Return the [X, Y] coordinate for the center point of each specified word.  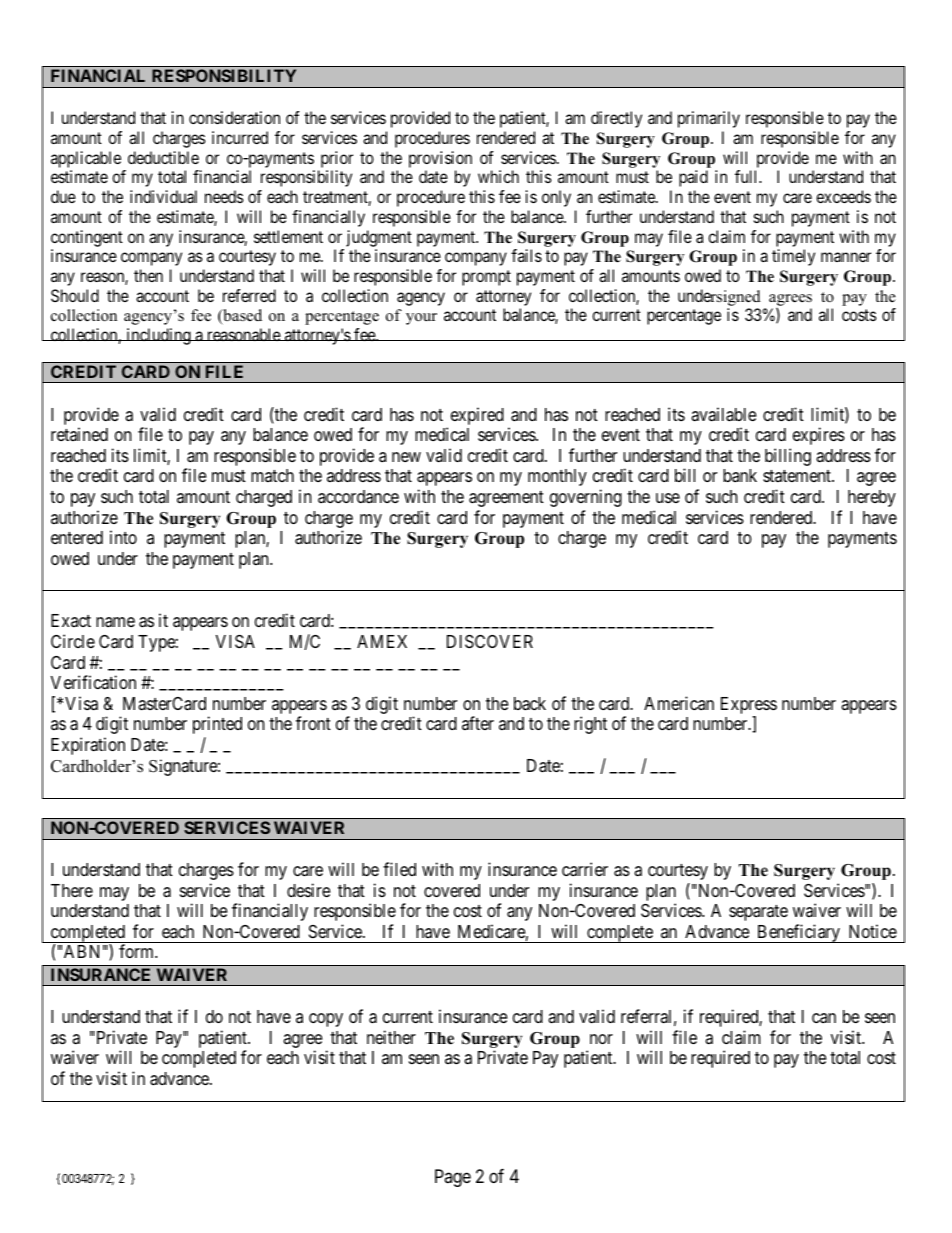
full [748, 176]
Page [453, 1178]
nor [601, 1039]
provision [440, 159]
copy [326, 1020]
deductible [163, 157]
